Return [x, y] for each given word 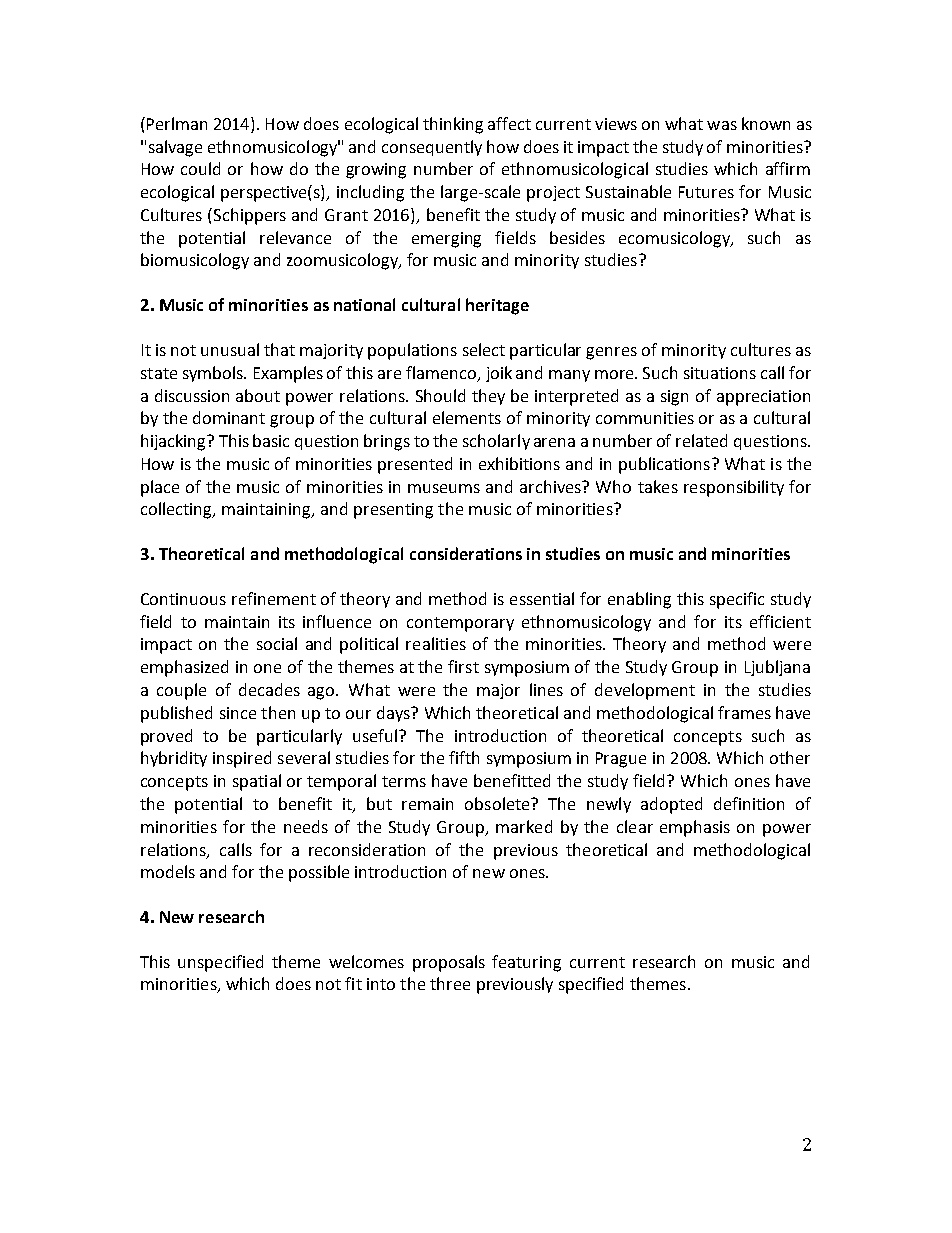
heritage [497, 306]
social [277, 643]
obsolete [498, 803]
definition [749, 803]
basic [271, 440]
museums [444, 488]
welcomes [366, 961]
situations [720, 373]
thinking [453, 125]
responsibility [734, 488]
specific [737, 600]
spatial [257, 782]
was [722, 125]
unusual [230, 349]
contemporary [460, 624]
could [200, 168]
